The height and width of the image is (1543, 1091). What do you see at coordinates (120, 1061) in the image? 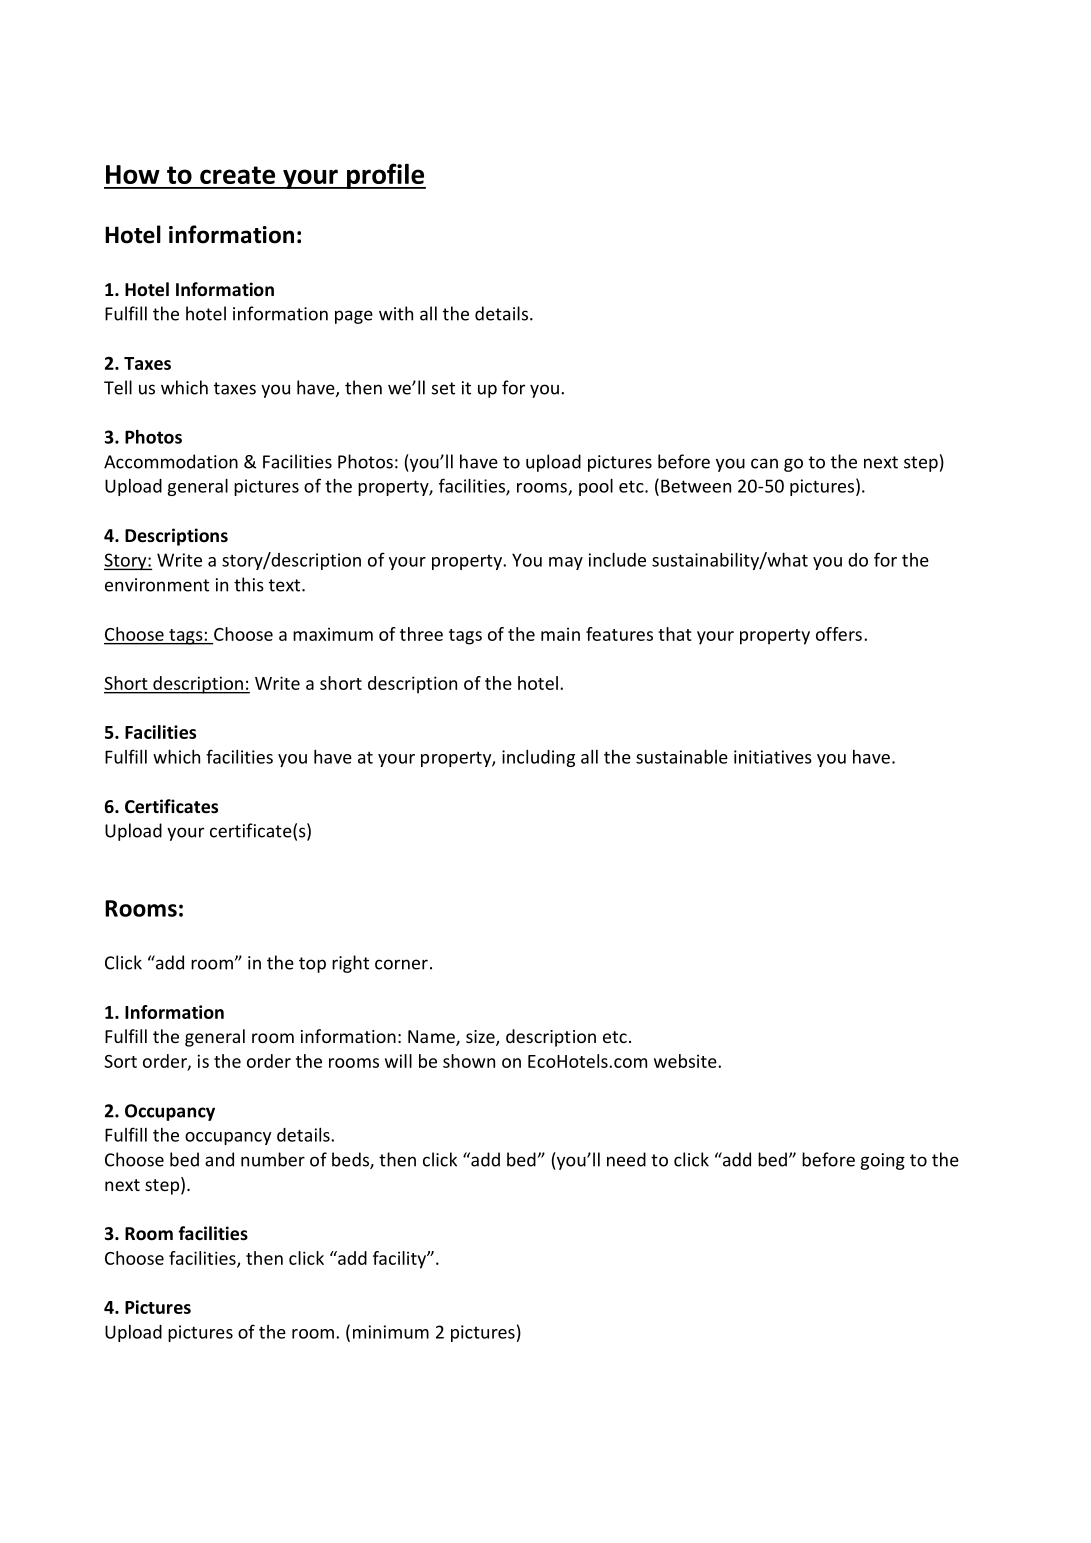
I see `Sort` at bounding box center [120, 1061].
